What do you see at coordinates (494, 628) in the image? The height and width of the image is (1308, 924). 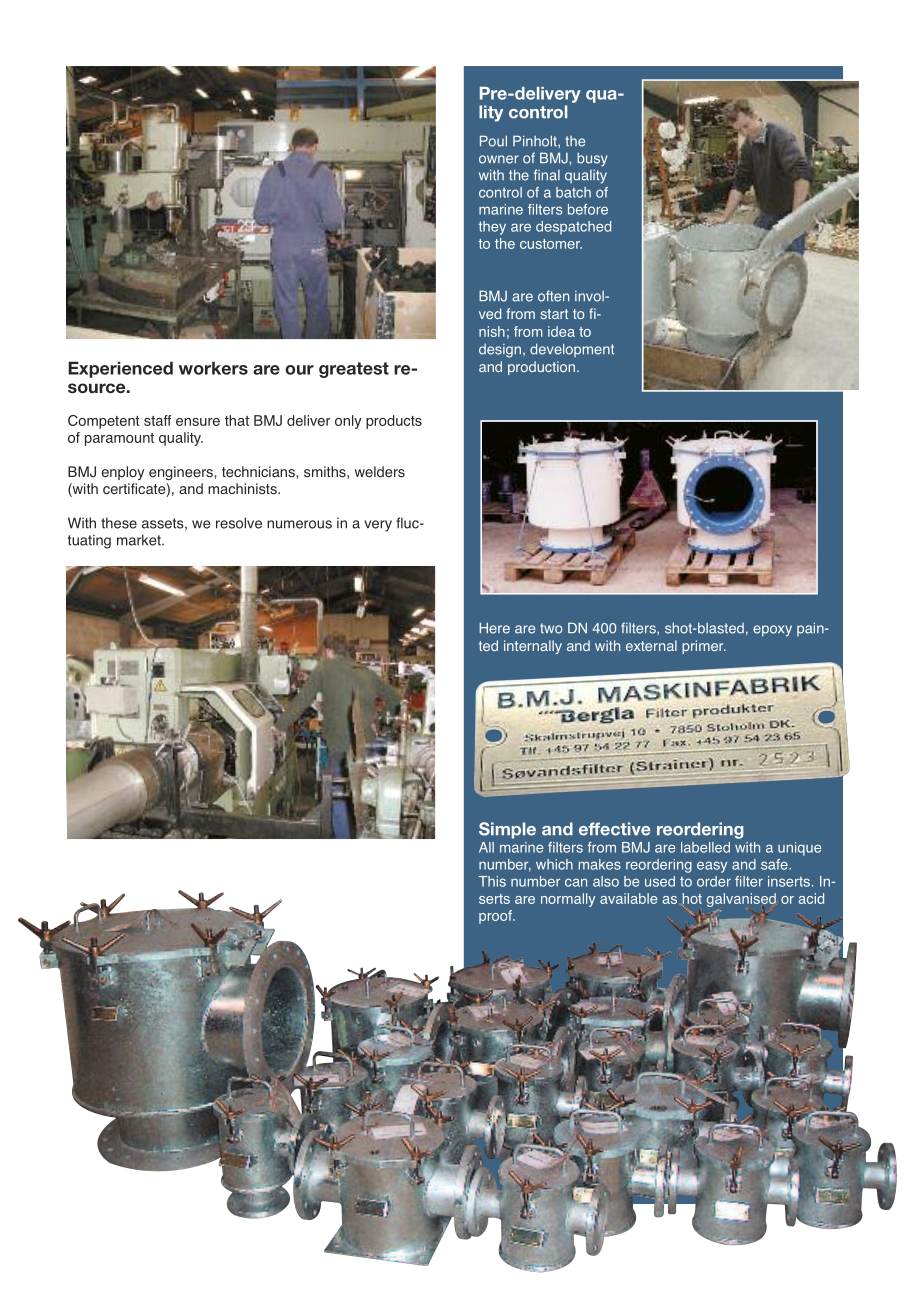 I see `Here` at bounding box center [494, 628].
